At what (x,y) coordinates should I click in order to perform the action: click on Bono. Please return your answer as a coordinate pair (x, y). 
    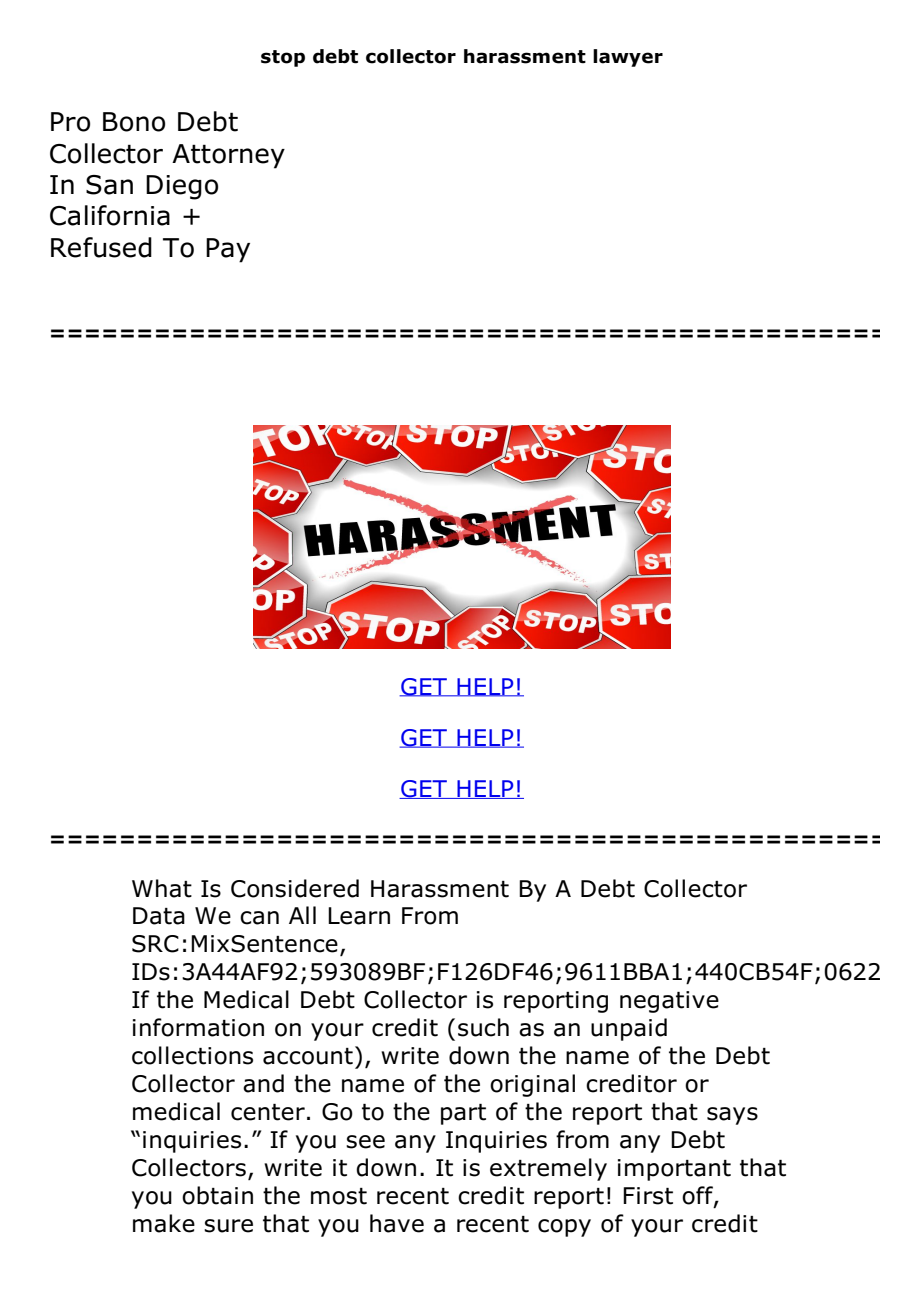
    Looking at the image, I should click on (134, 122).
